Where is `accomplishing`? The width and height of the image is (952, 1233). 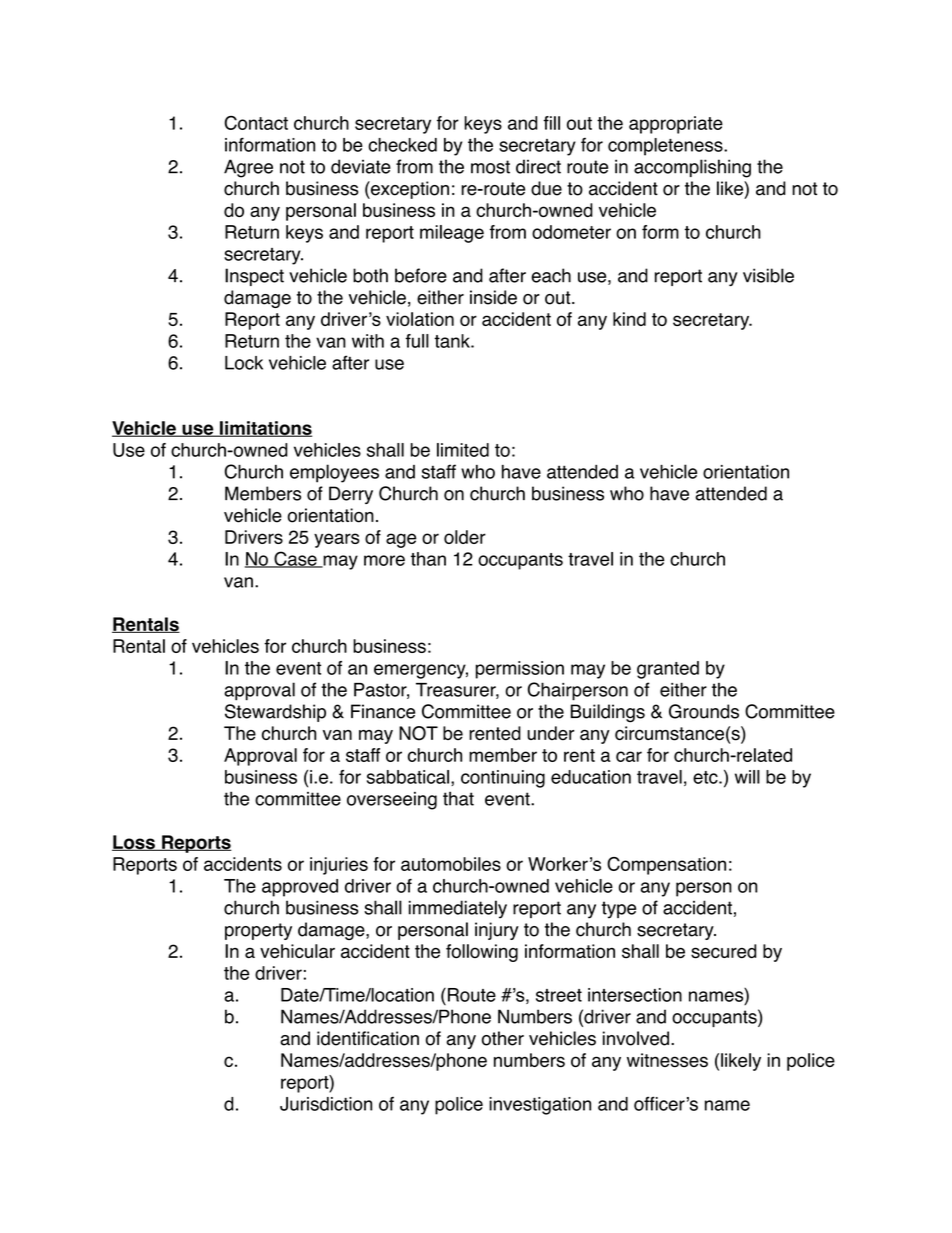
accomplishing is located at coordinates (692, 168).
